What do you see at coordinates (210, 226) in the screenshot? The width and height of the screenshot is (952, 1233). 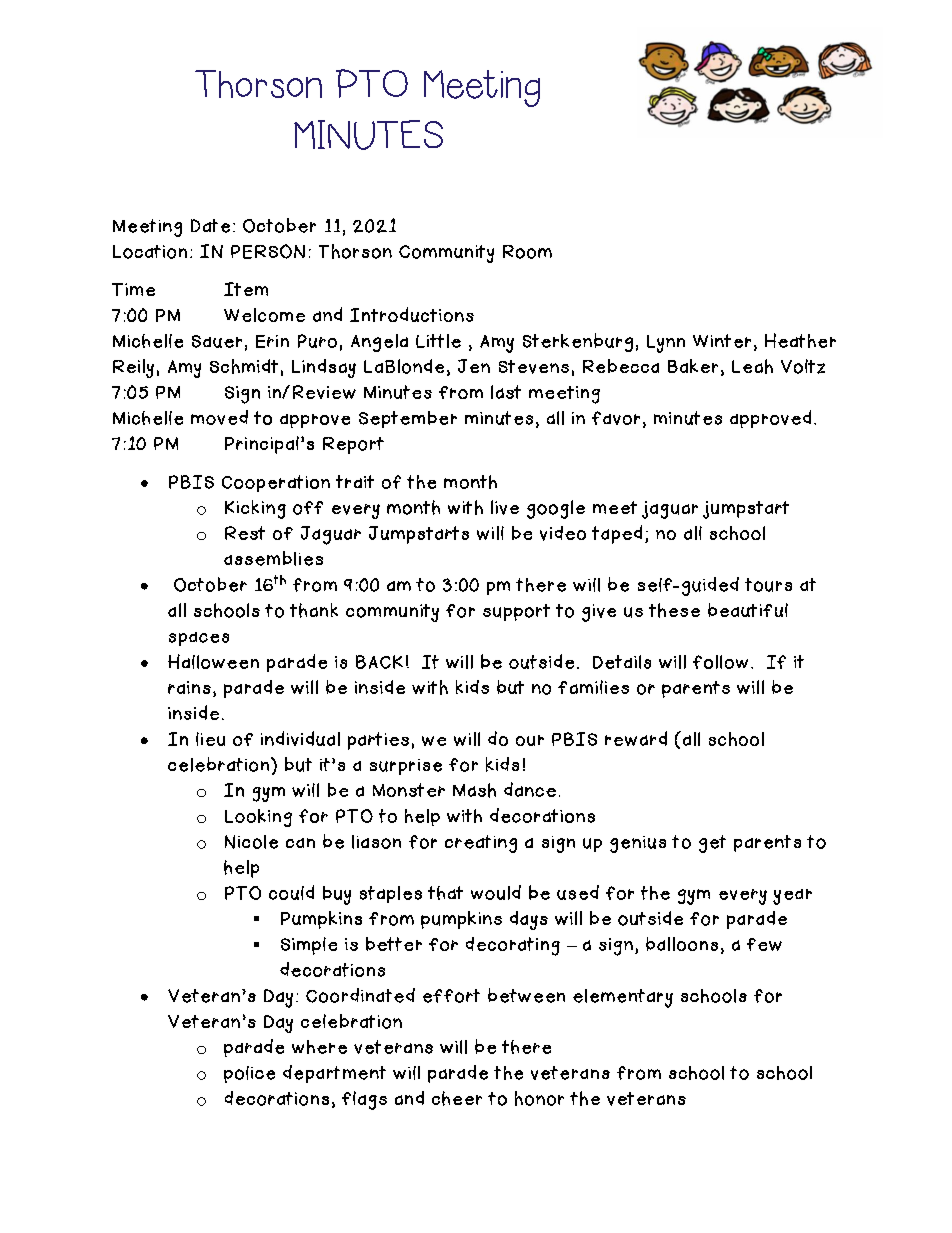 I see `Date` at bounding box center [210, 226].
